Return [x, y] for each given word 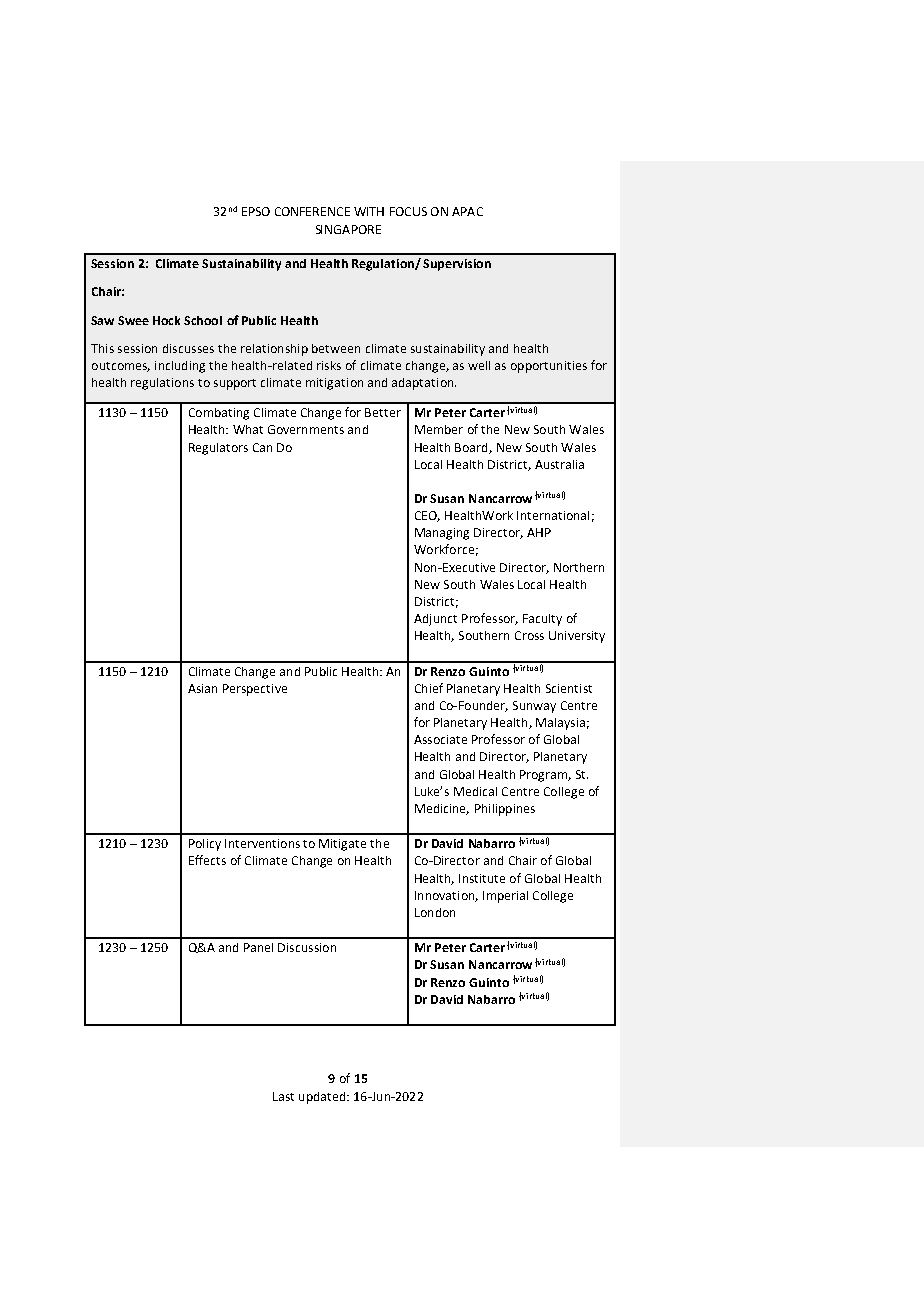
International [553, 515]
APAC [467, 211]
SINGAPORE [348, 229]
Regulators [218, 449]
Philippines [505, 810]
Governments [306, 429]
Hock [166, 320]
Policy [205, 845]
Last [283, 1096]
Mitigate [342, 845]
